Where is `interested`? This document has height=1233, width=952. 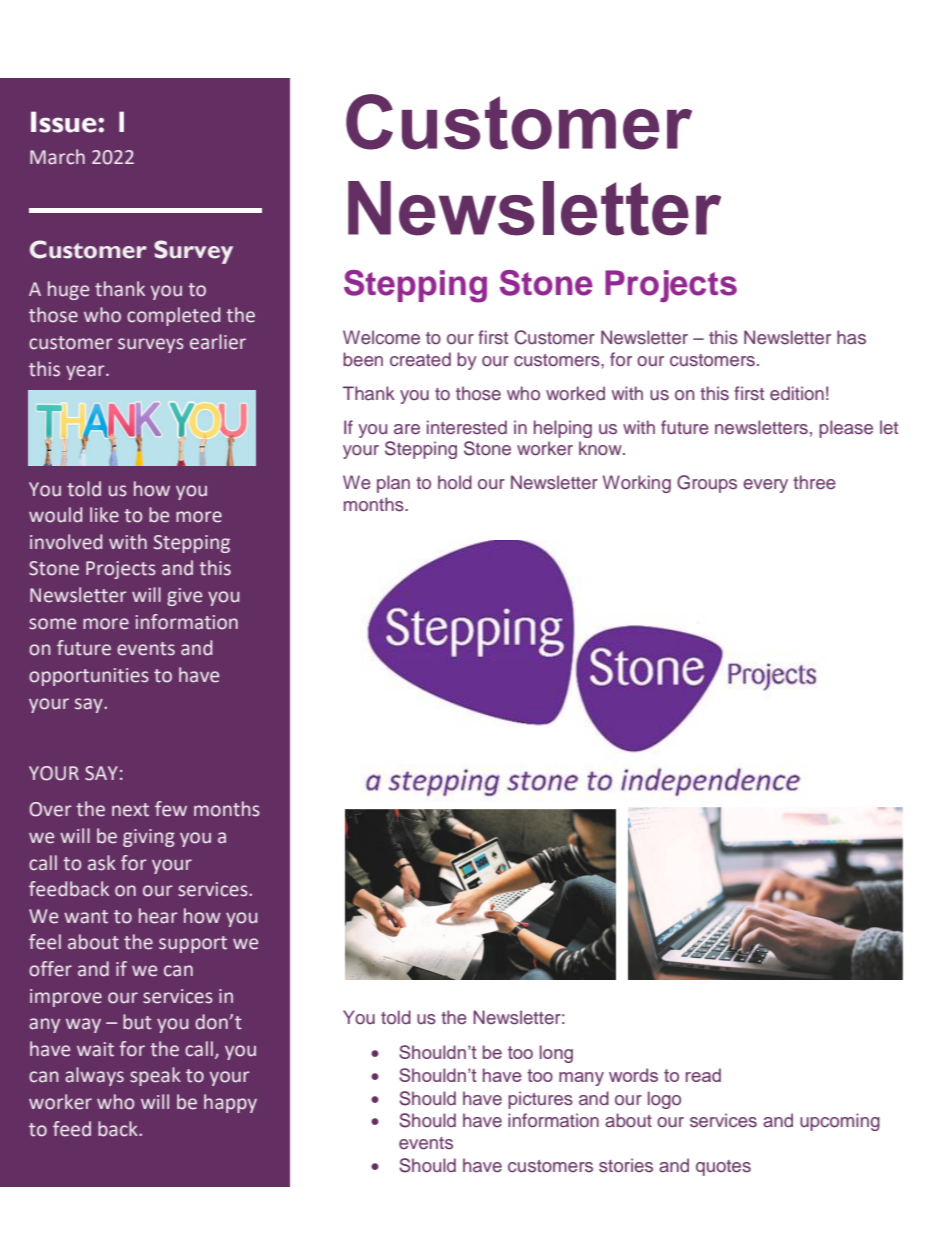
interested is located at coordinates (467, 427).
